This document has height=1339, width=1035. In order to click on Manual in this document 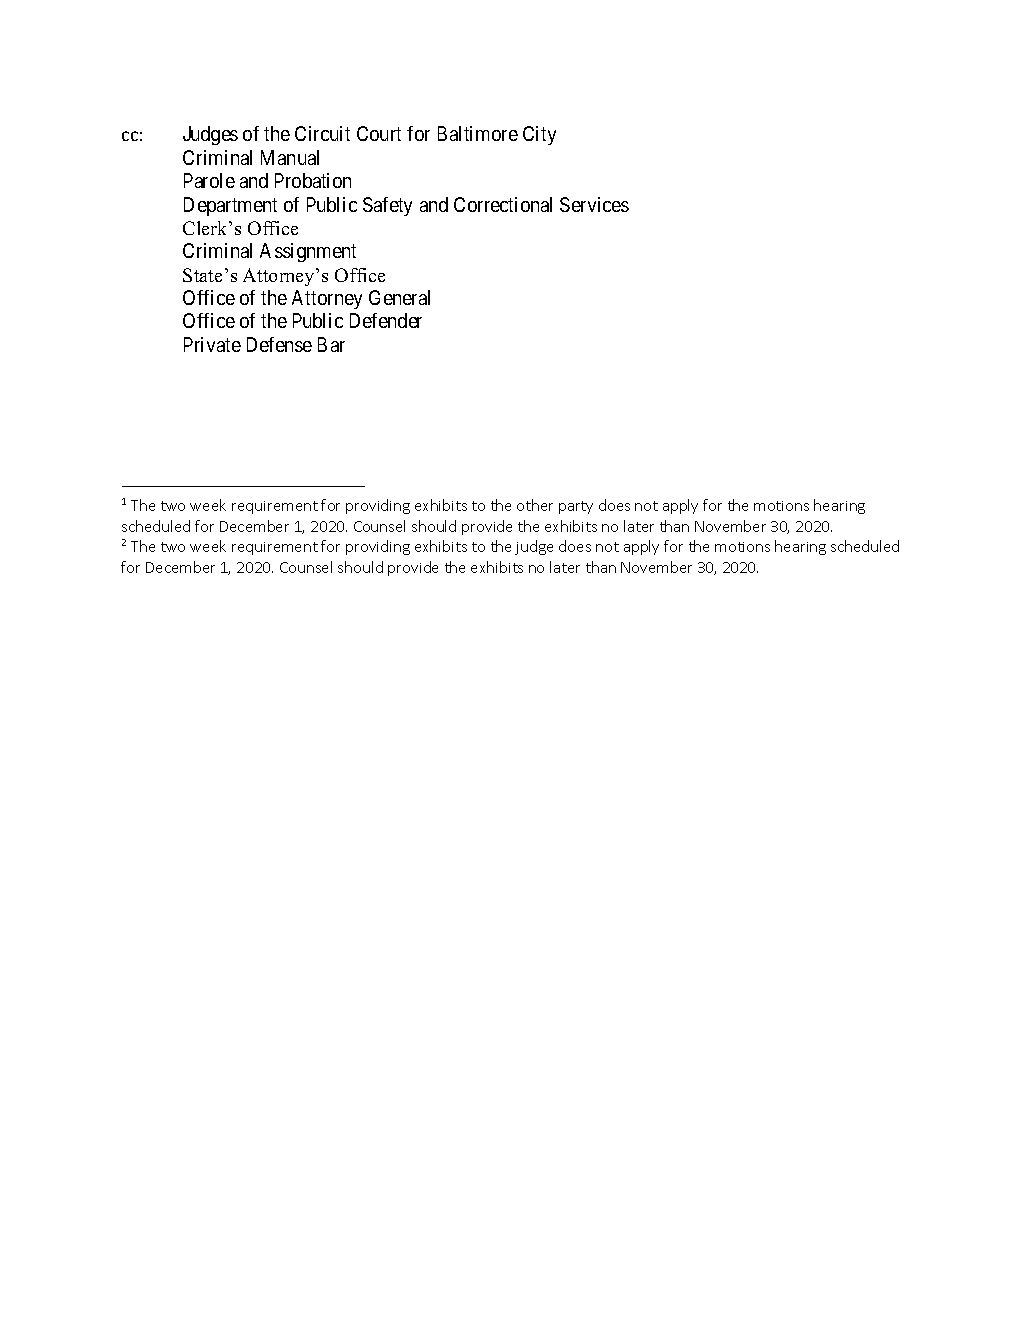, I will do `click(290, 157)`.
